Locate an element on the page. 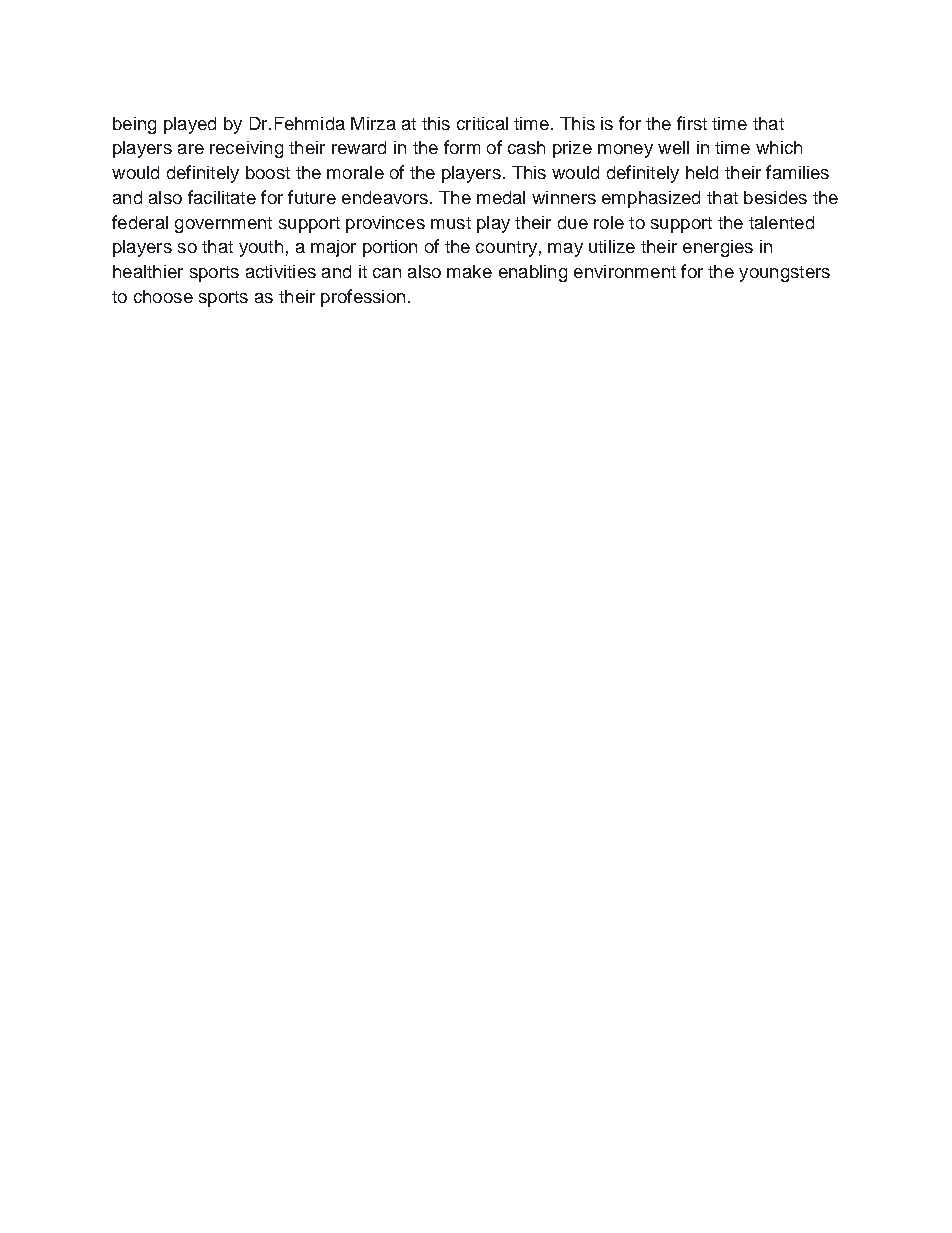  first is located at coordinates (692, 123).
